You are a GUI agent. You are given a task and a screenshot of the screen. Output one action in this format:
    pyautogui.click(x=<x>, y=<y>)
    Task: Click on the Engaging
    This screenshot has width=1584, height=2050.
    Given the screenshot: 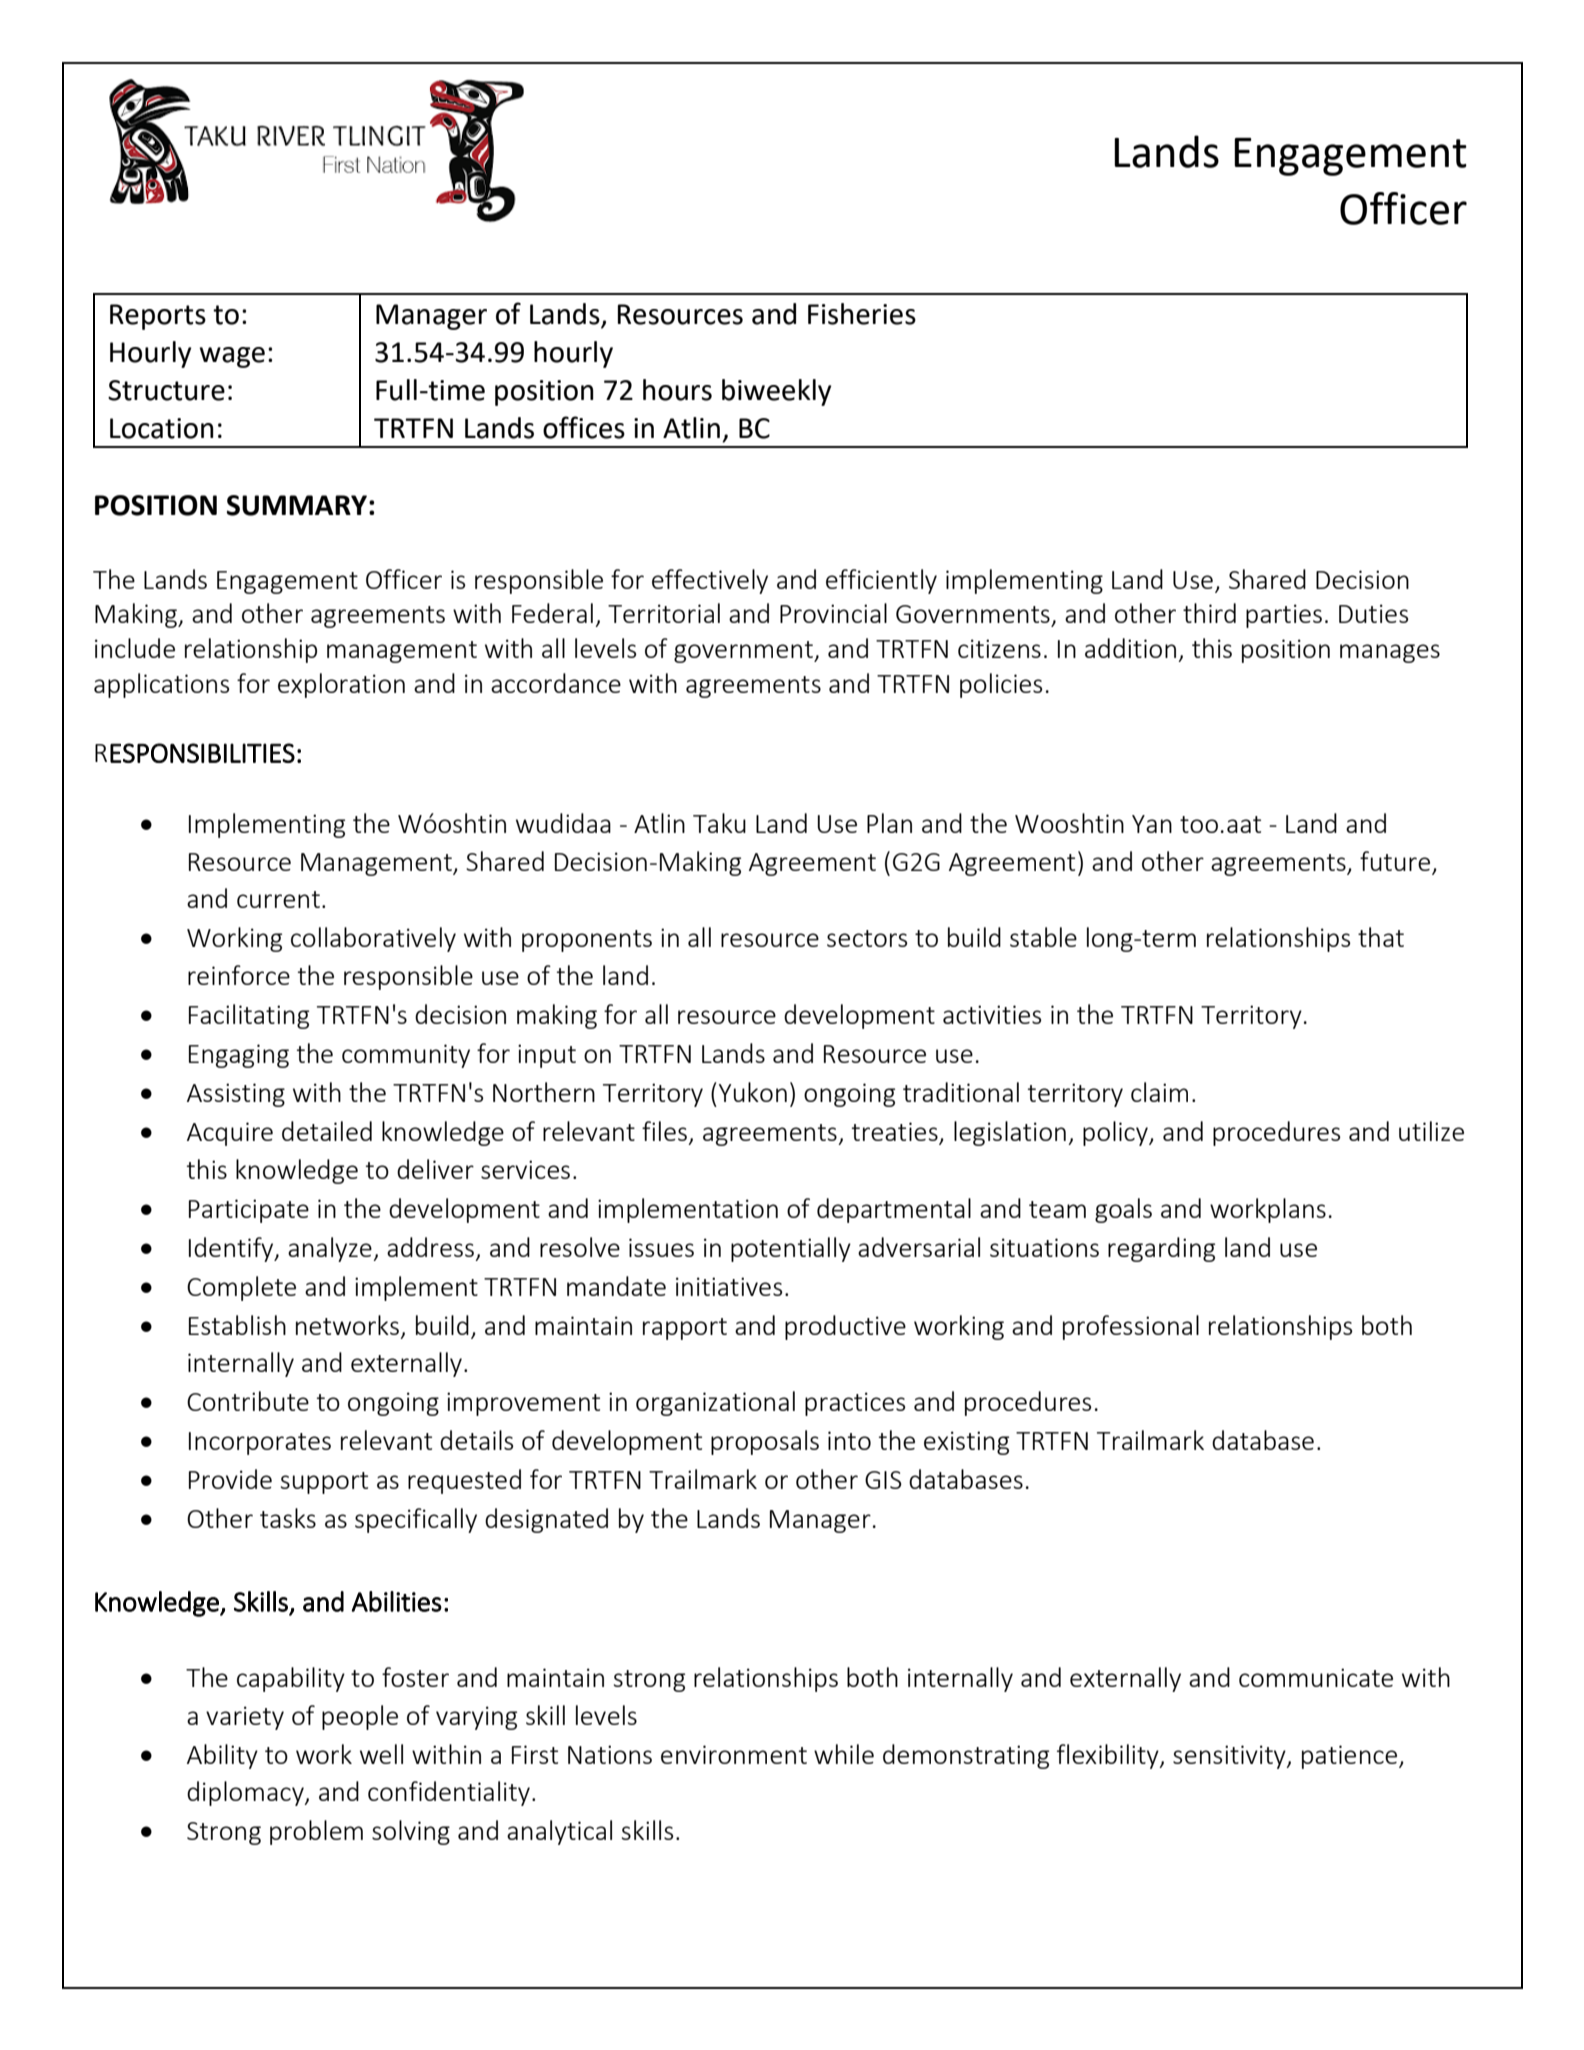 What is the action you would take?
    pyautogui.click(x=239, y=1056)
